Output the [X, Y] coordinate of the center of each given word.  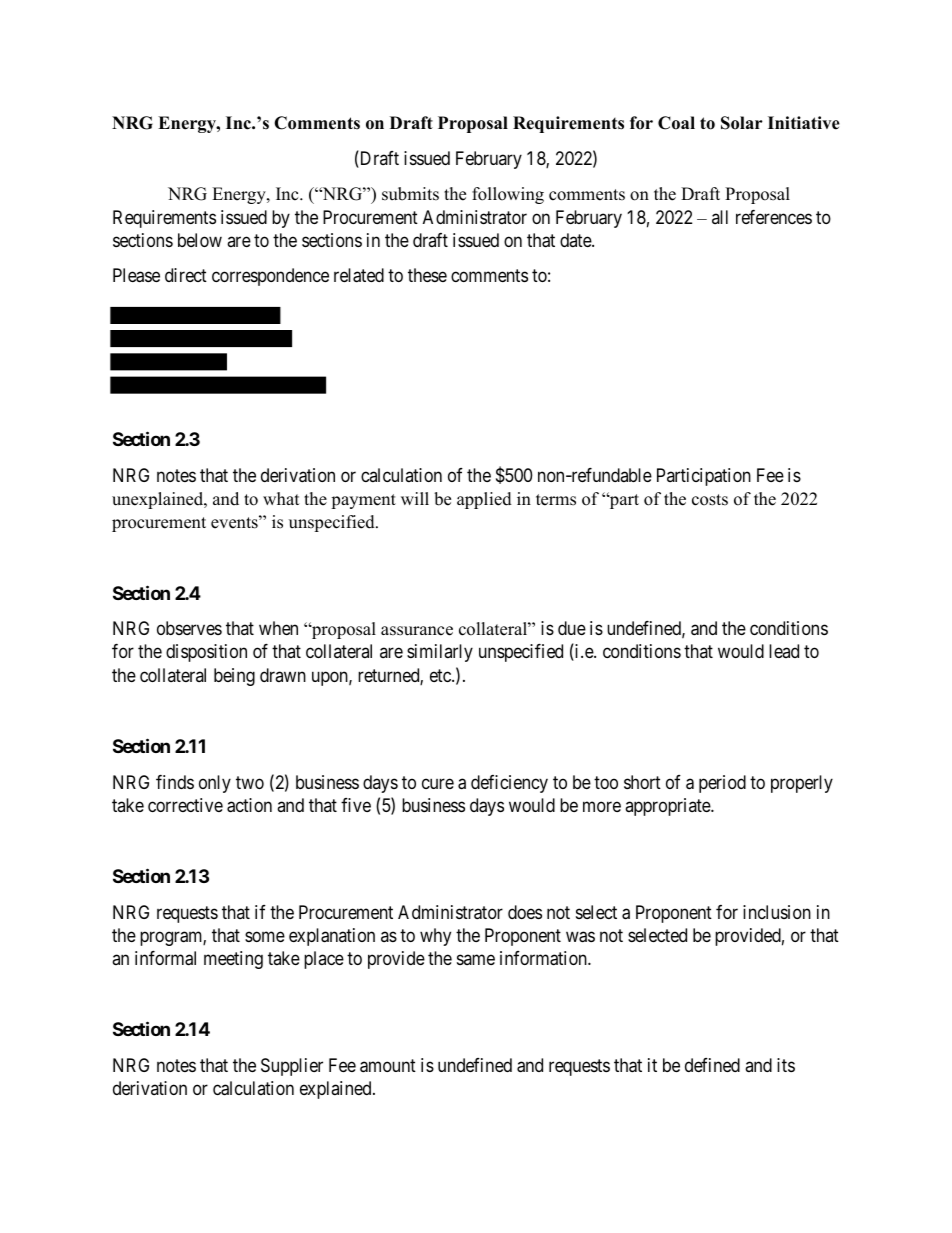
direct [186, 275]
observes [189, 628]
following [508, 195]
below [200, 240]
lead [784, 651]
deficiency [509, 784]
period [722, 784]
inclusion [777, 912]
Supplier [292, 1067]
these [427, 275]
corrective [185, 805]
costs [710, 500]
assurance [417, 631]
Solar [742, 123]
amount [388, 1066]
